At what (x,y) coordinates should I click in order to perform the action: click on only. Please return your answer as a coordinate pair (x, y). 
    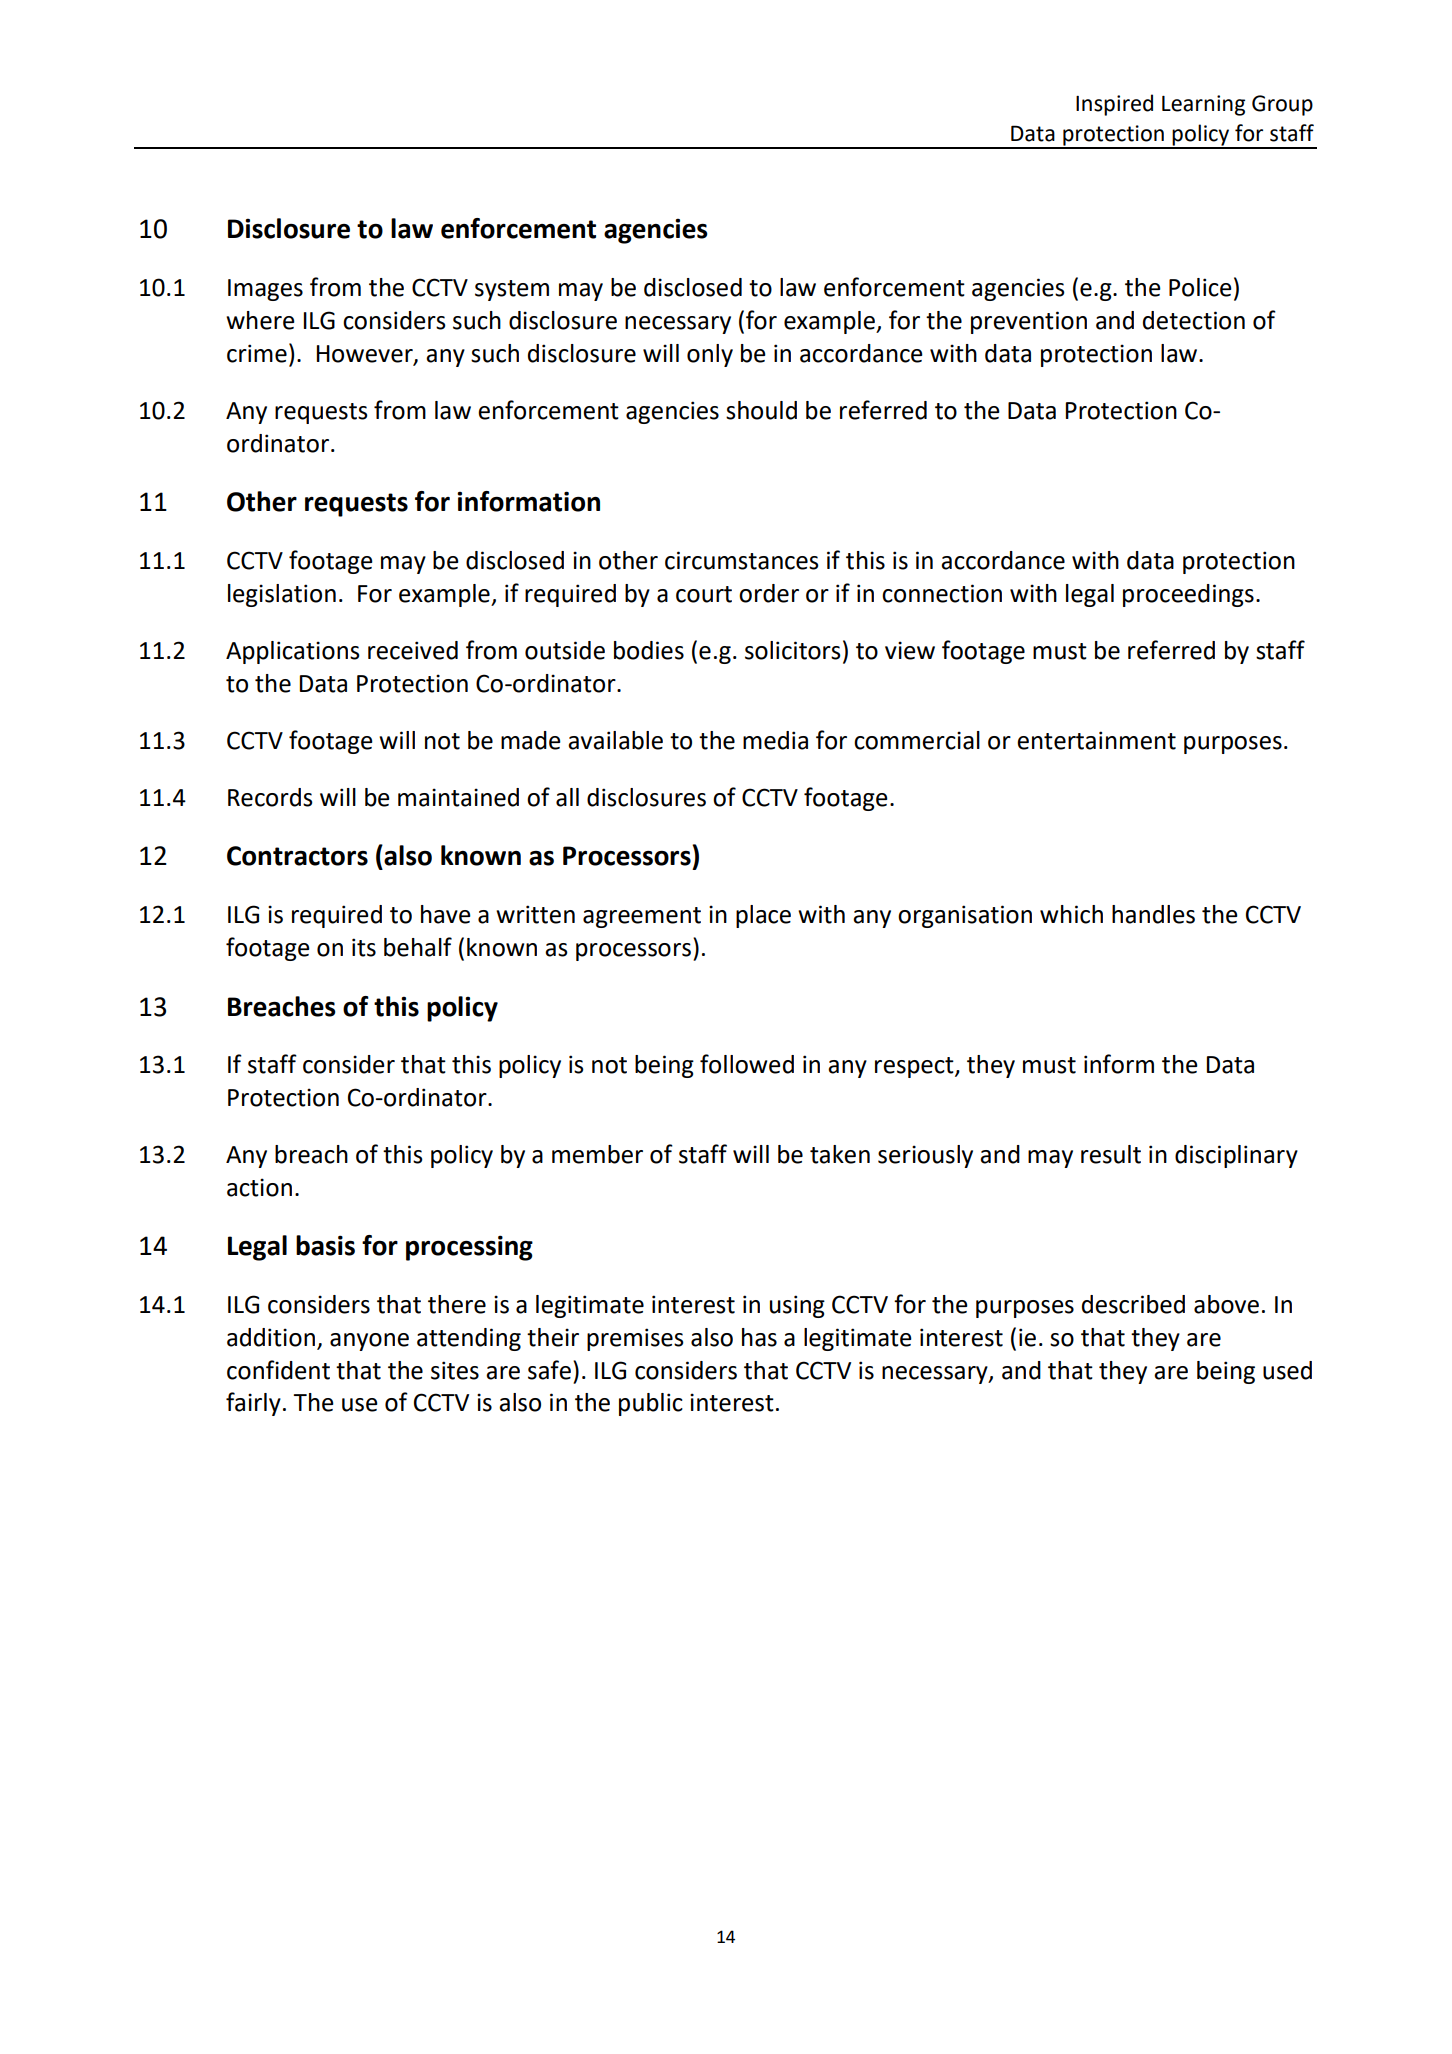
    Looking at the image, I should click on (710, 355).
